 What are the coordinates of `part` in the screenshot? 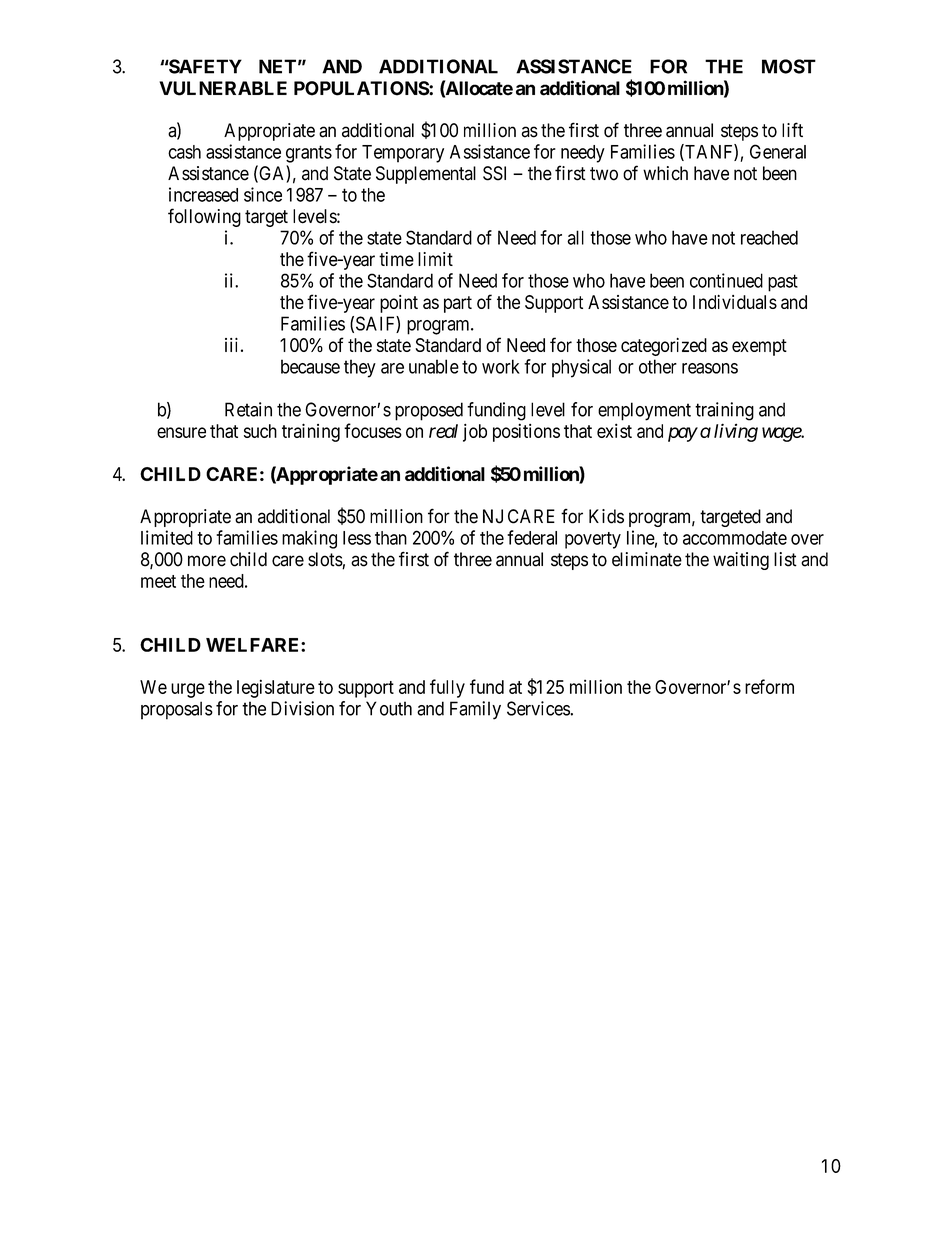 It's located at (458, 304).
